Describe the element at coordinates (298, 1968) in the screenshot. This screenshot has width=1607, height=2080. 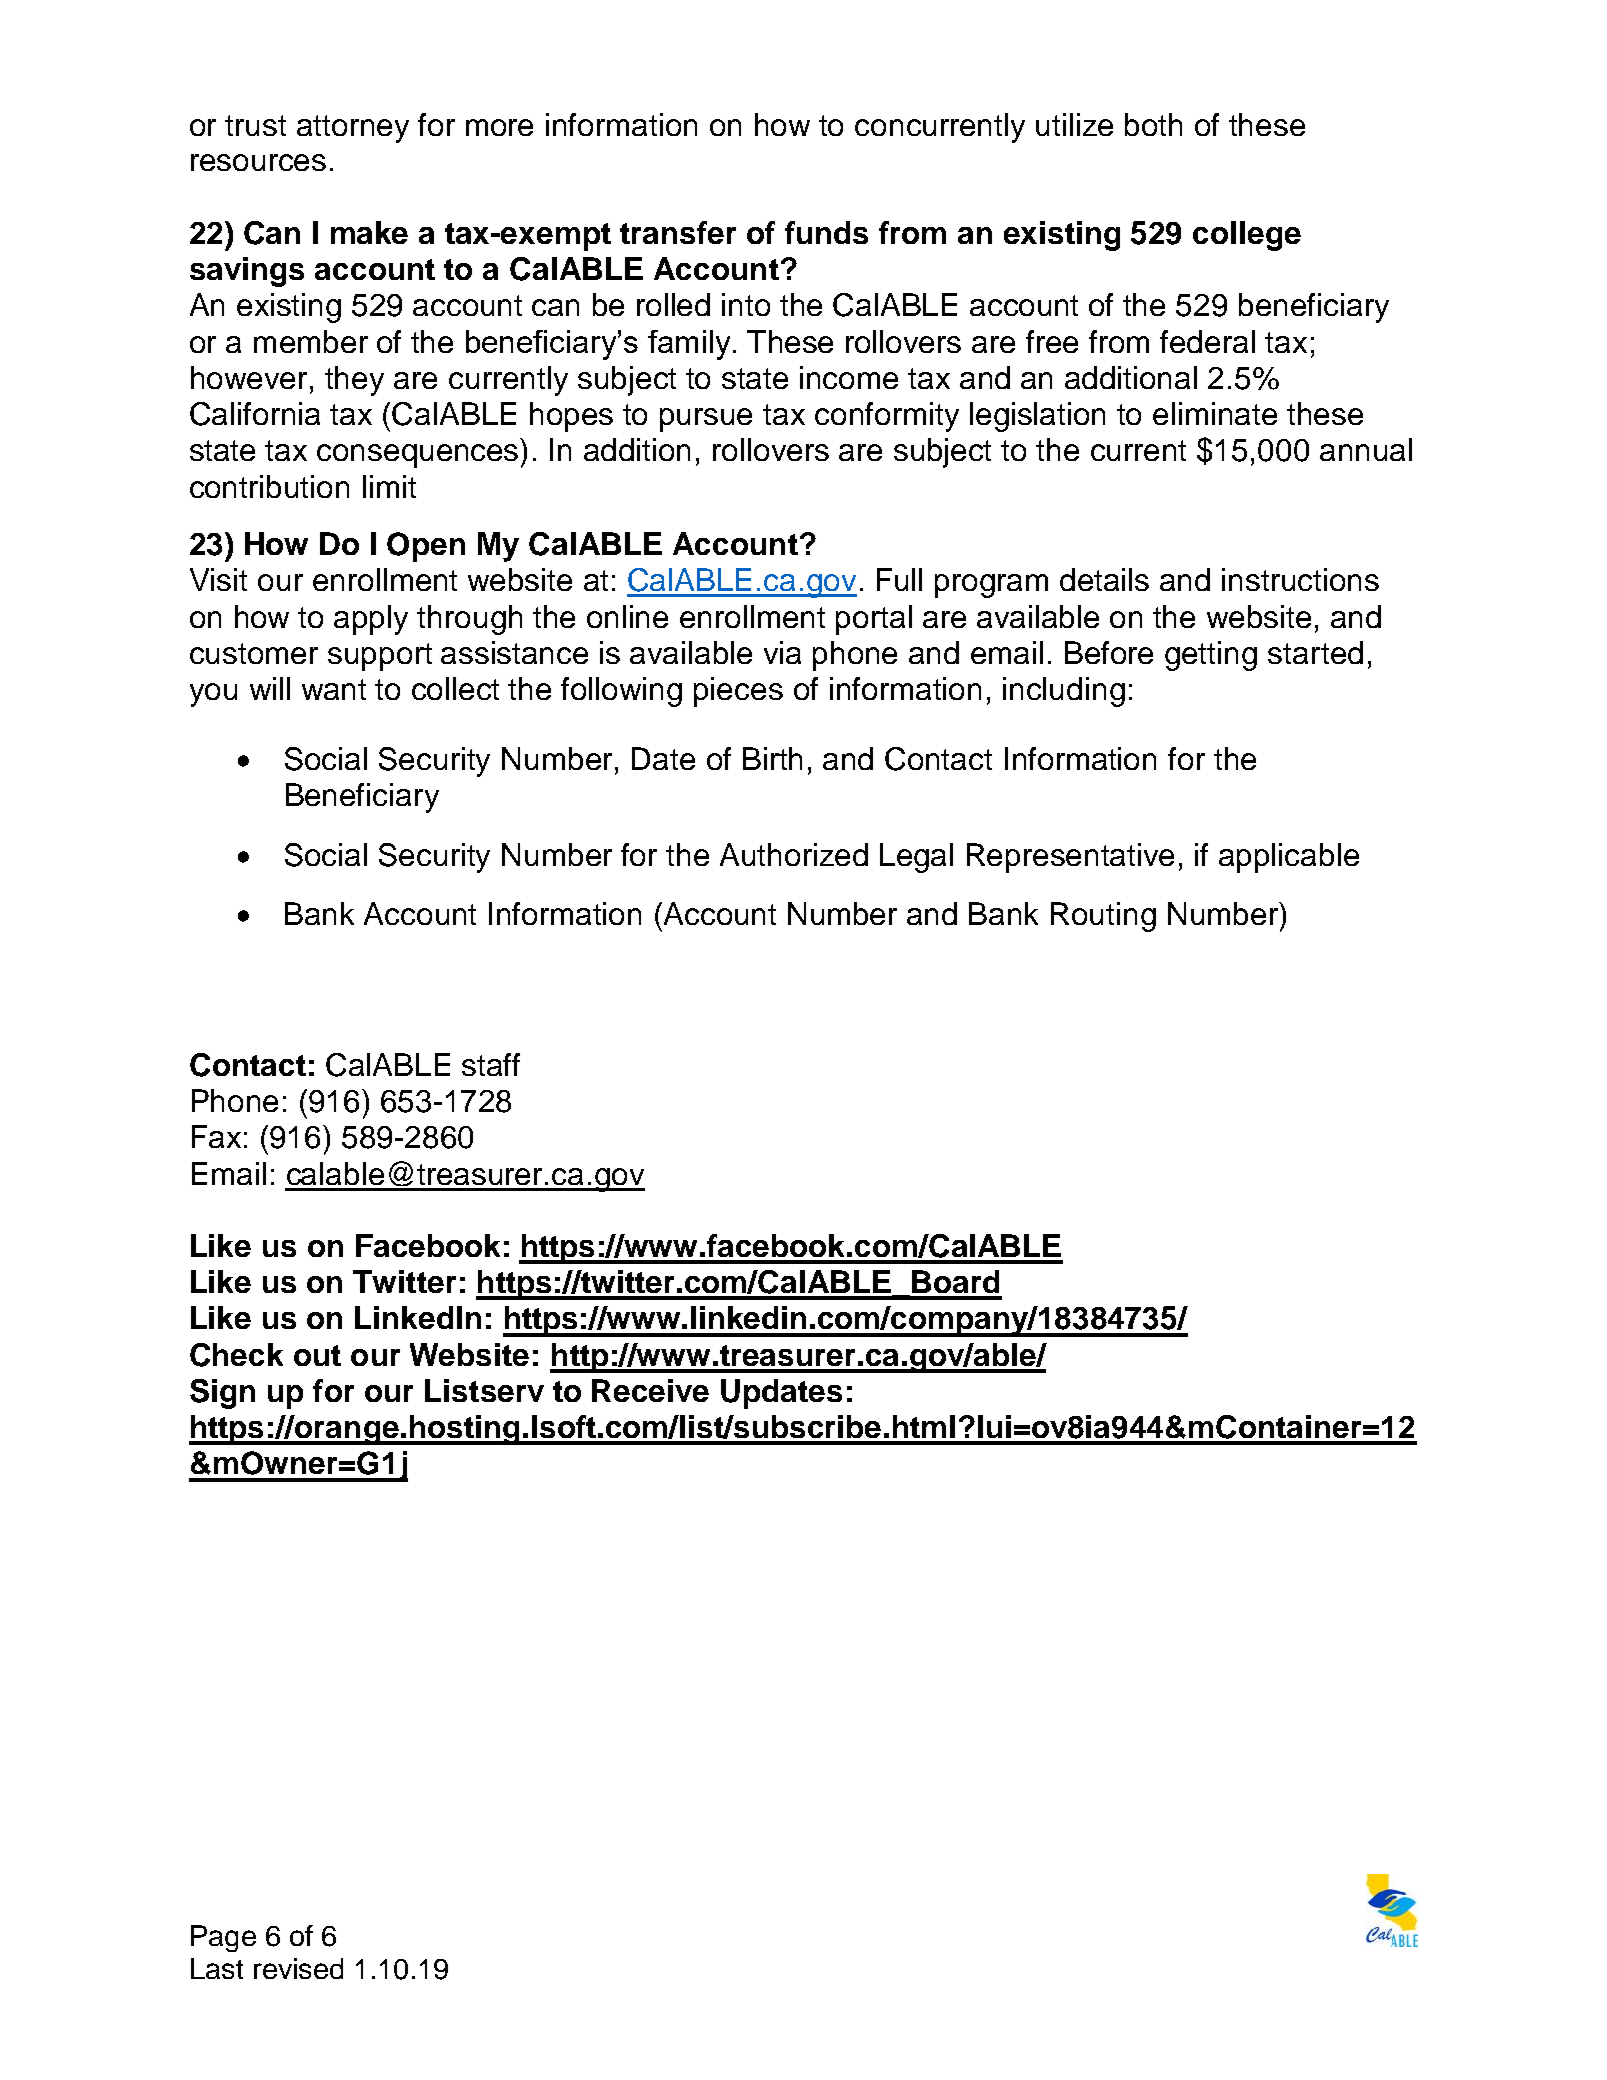
I see `revised` at that location.
